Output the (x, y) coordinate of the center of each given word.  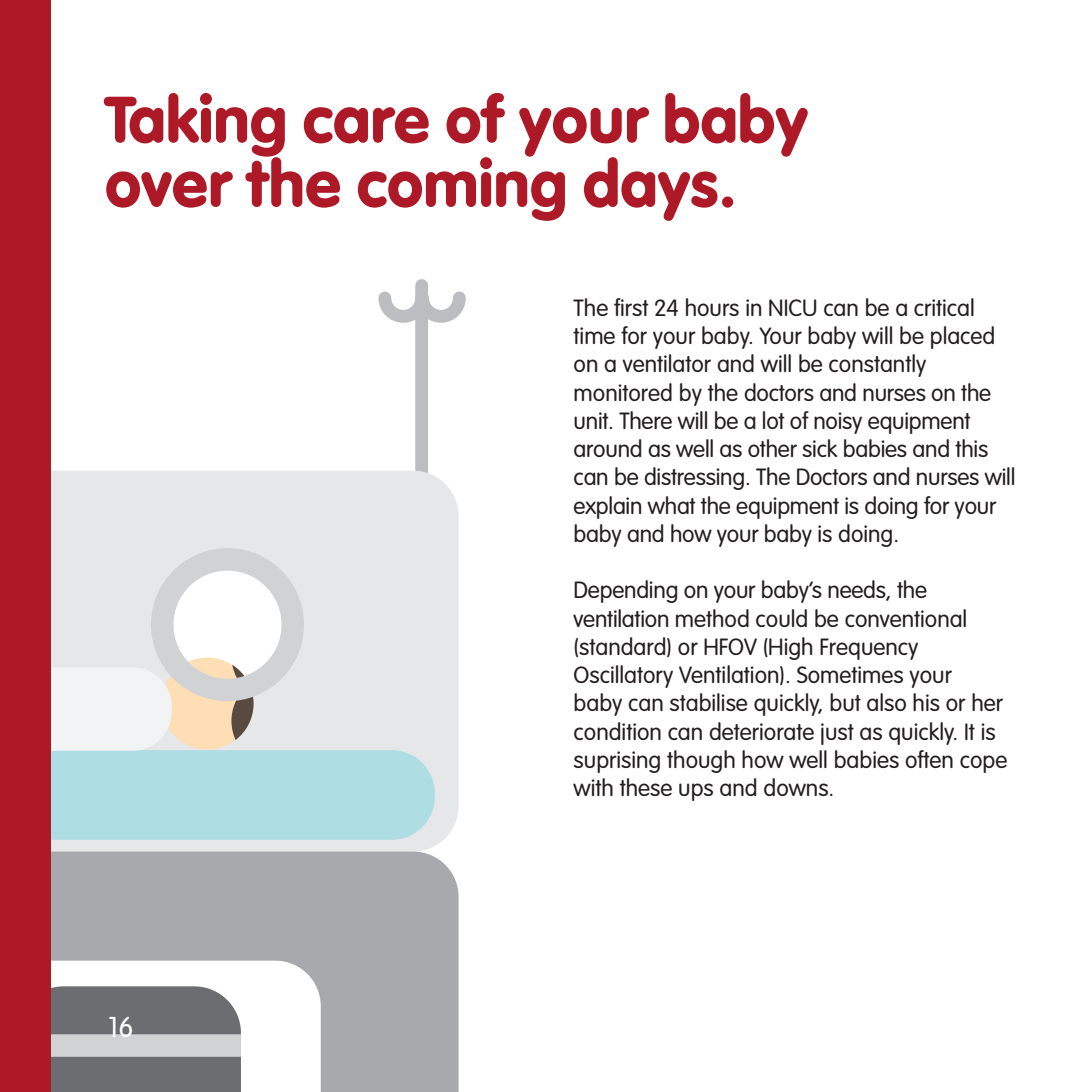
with (593, 787)
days (651, 189)
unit (592, 420)
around (607, 448)
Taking (194, 126)
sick (820, 448)
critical (944, 307)
